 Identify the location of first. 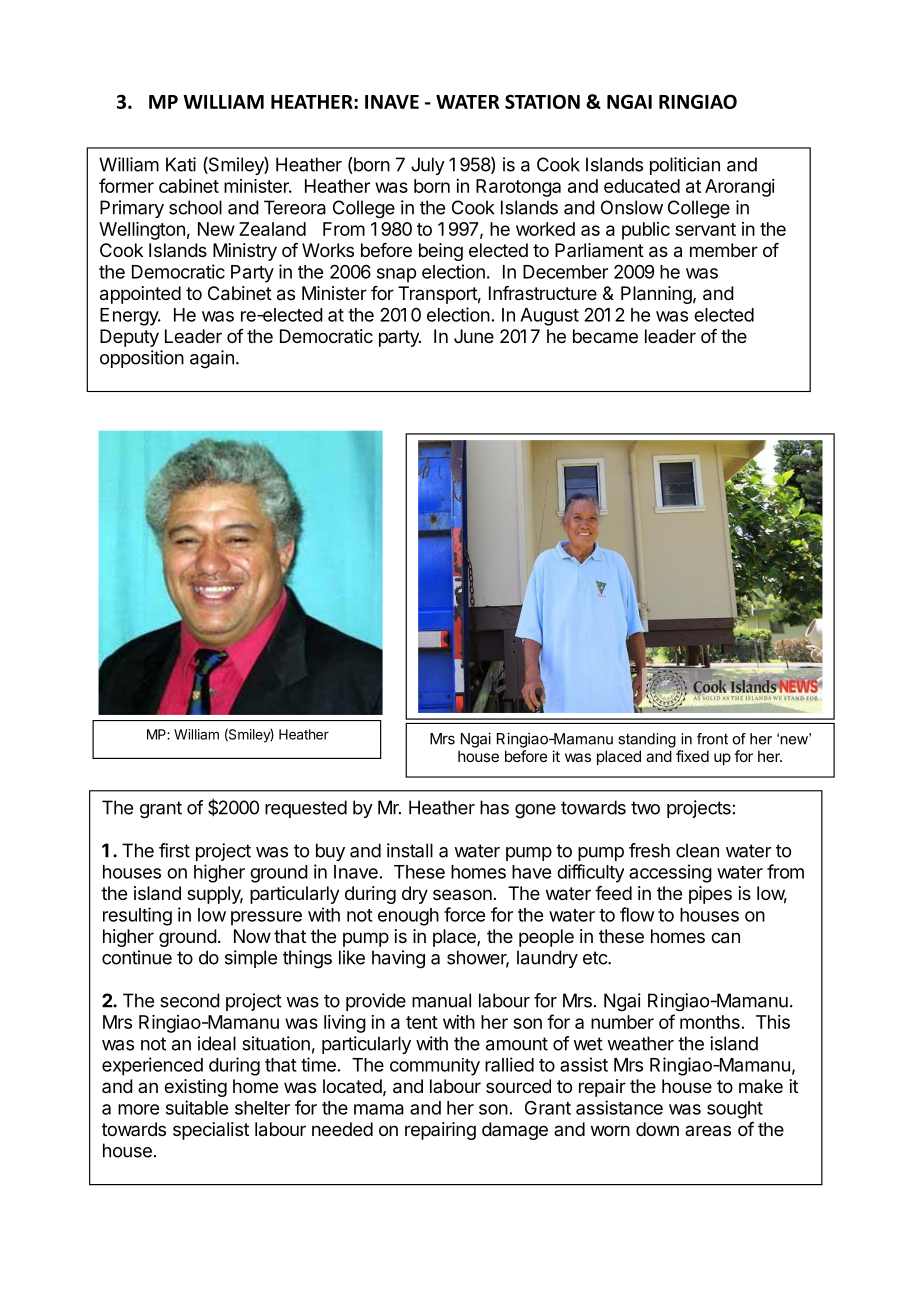
(174, 850).
